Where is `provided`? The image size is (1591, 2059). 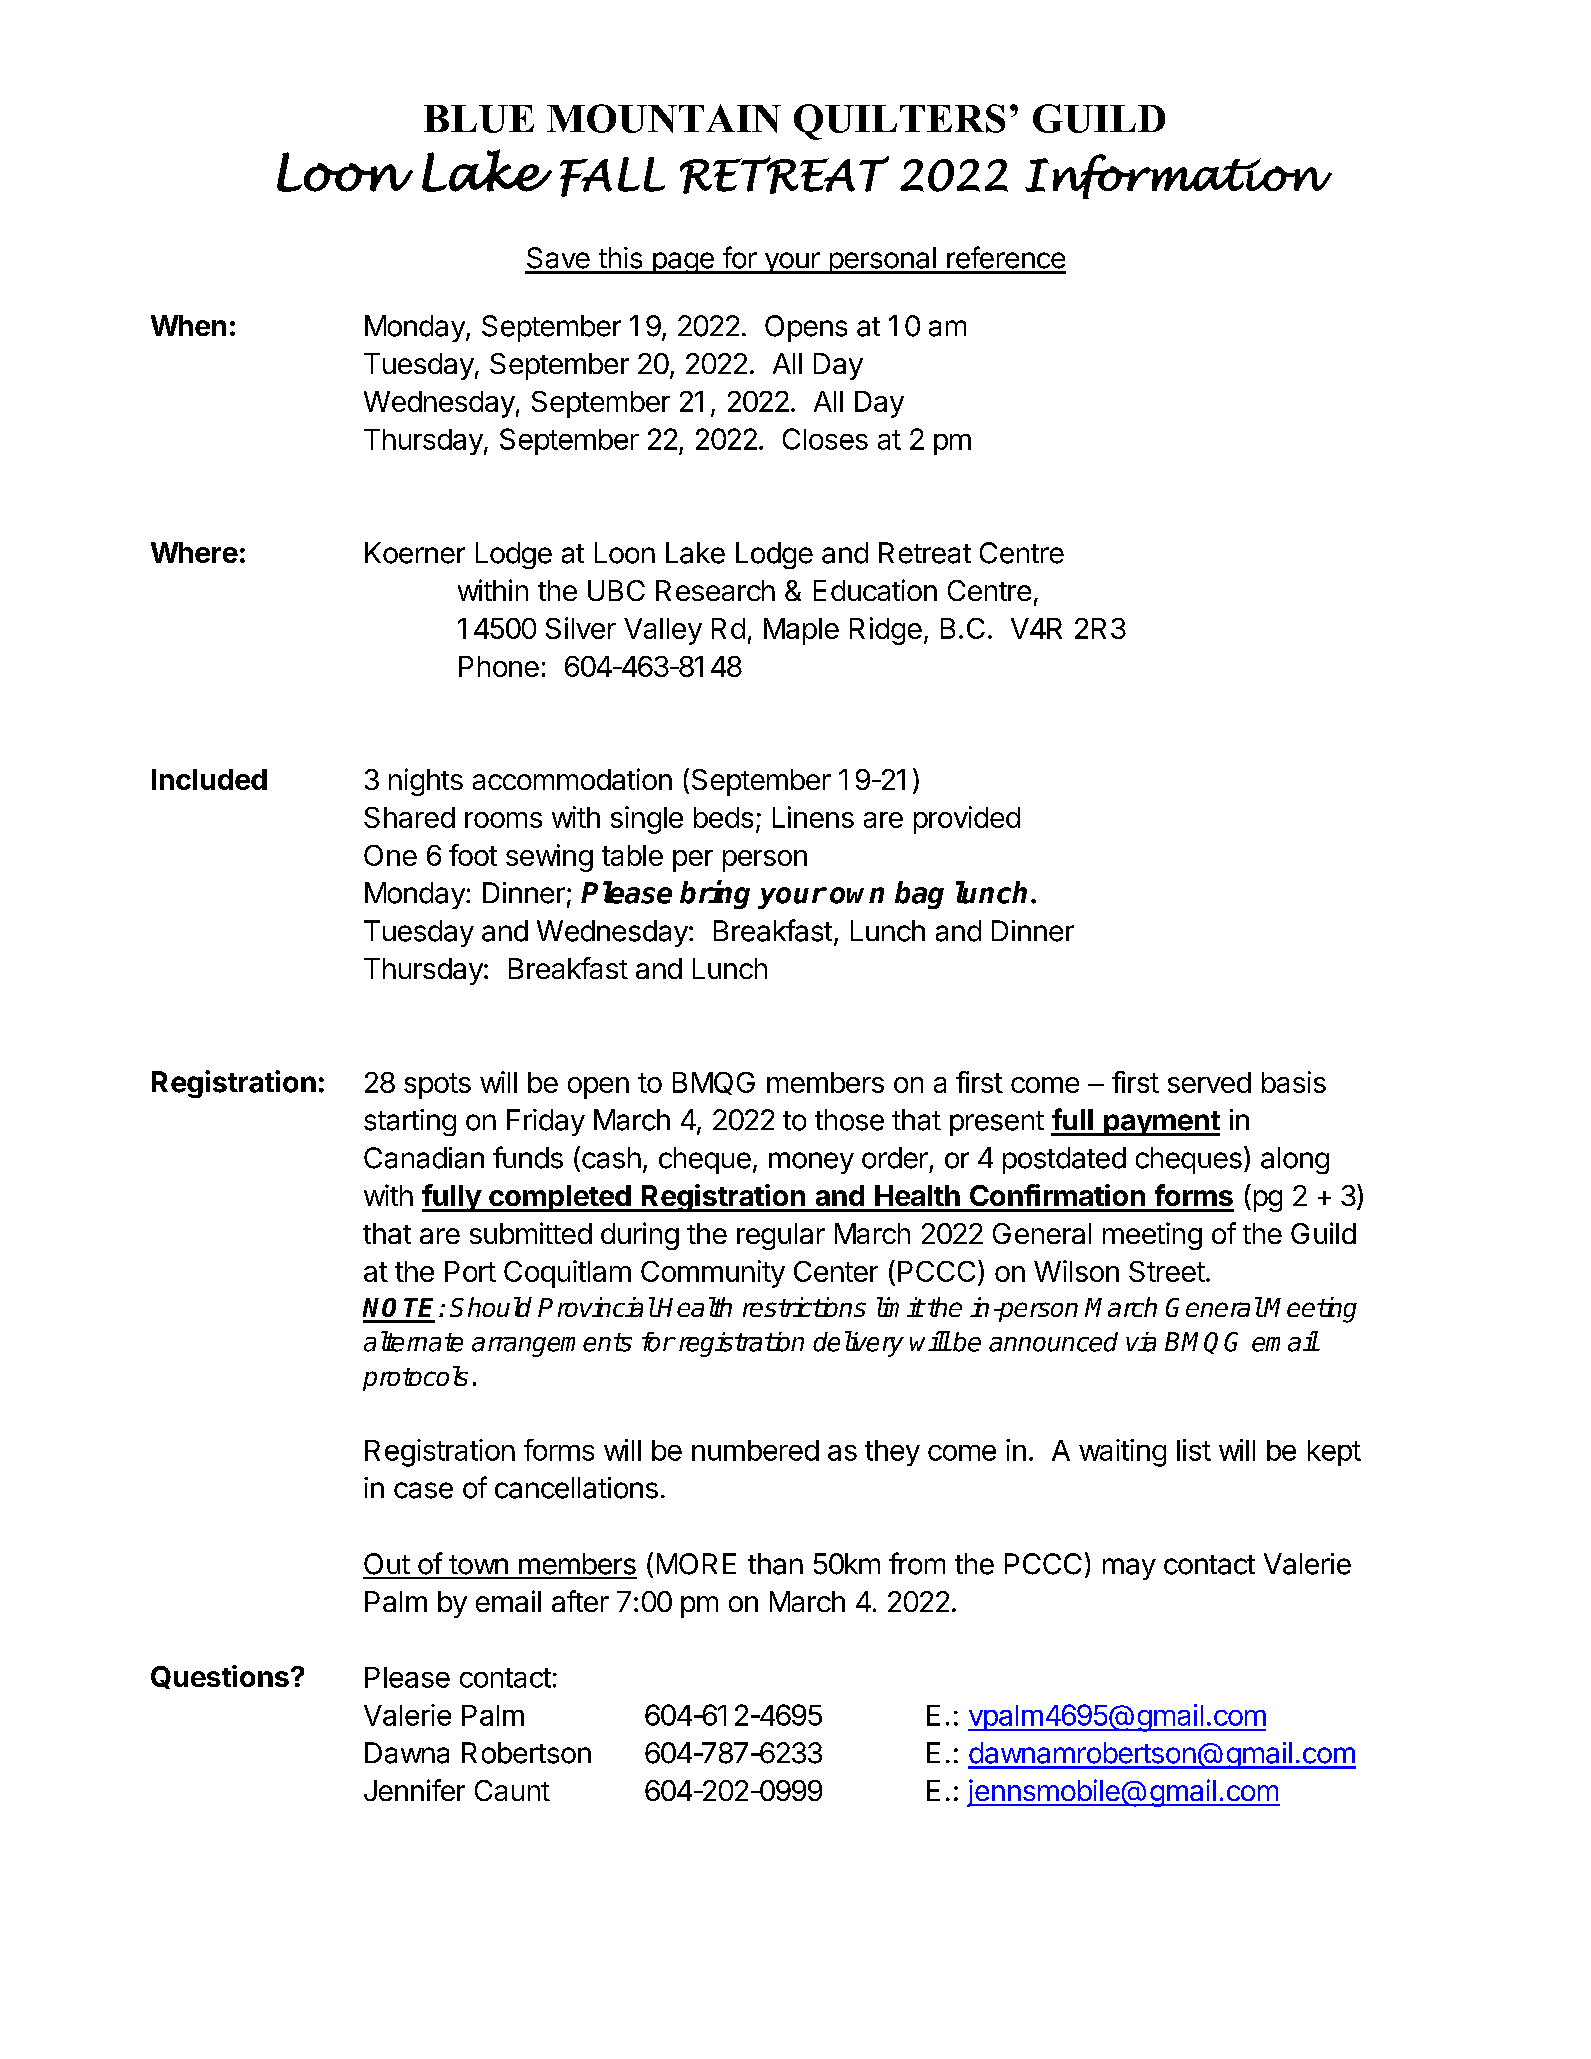 provided is located at coordinates (967, 820).
